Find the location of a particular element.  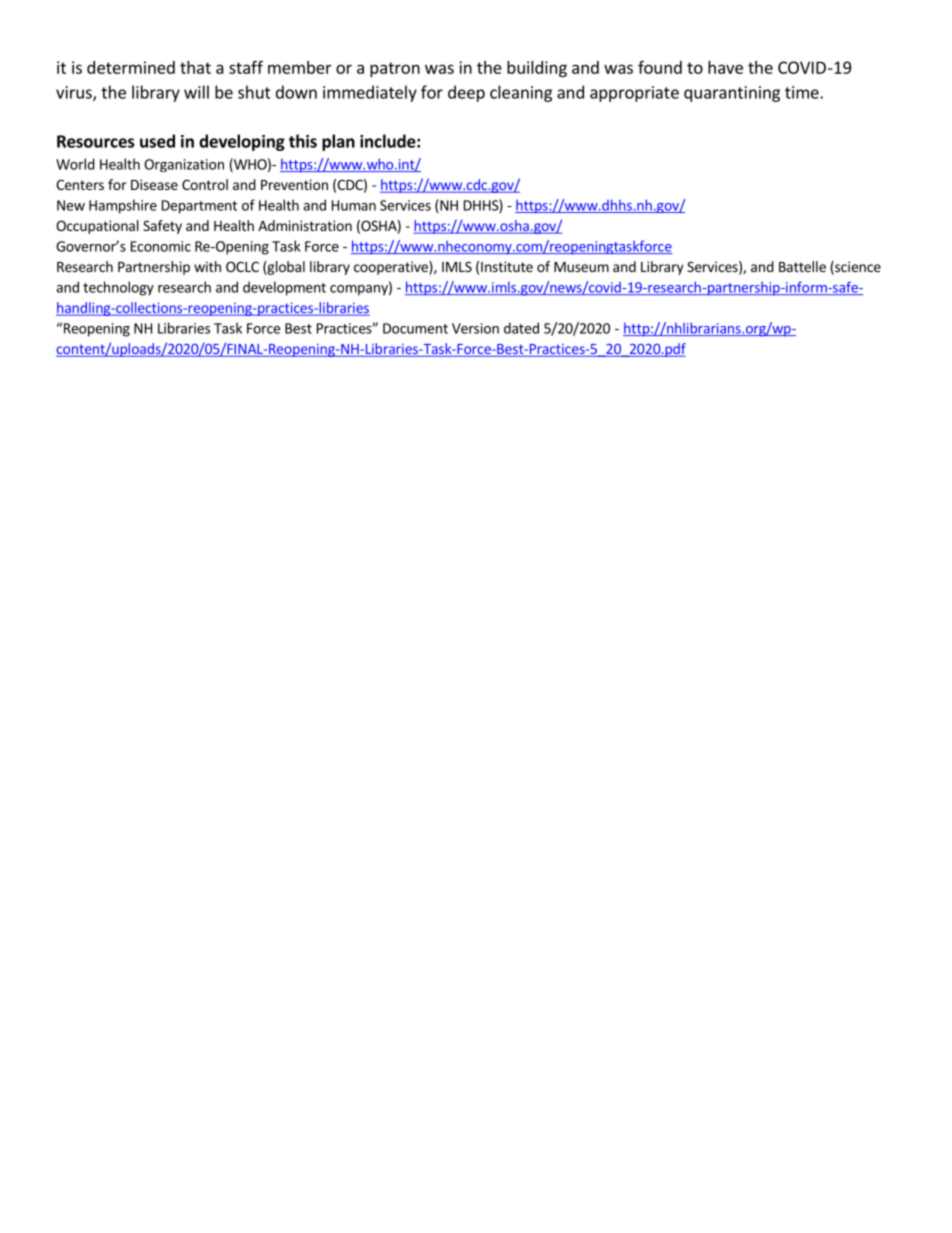

dated is located at coordinates (521, 328).
